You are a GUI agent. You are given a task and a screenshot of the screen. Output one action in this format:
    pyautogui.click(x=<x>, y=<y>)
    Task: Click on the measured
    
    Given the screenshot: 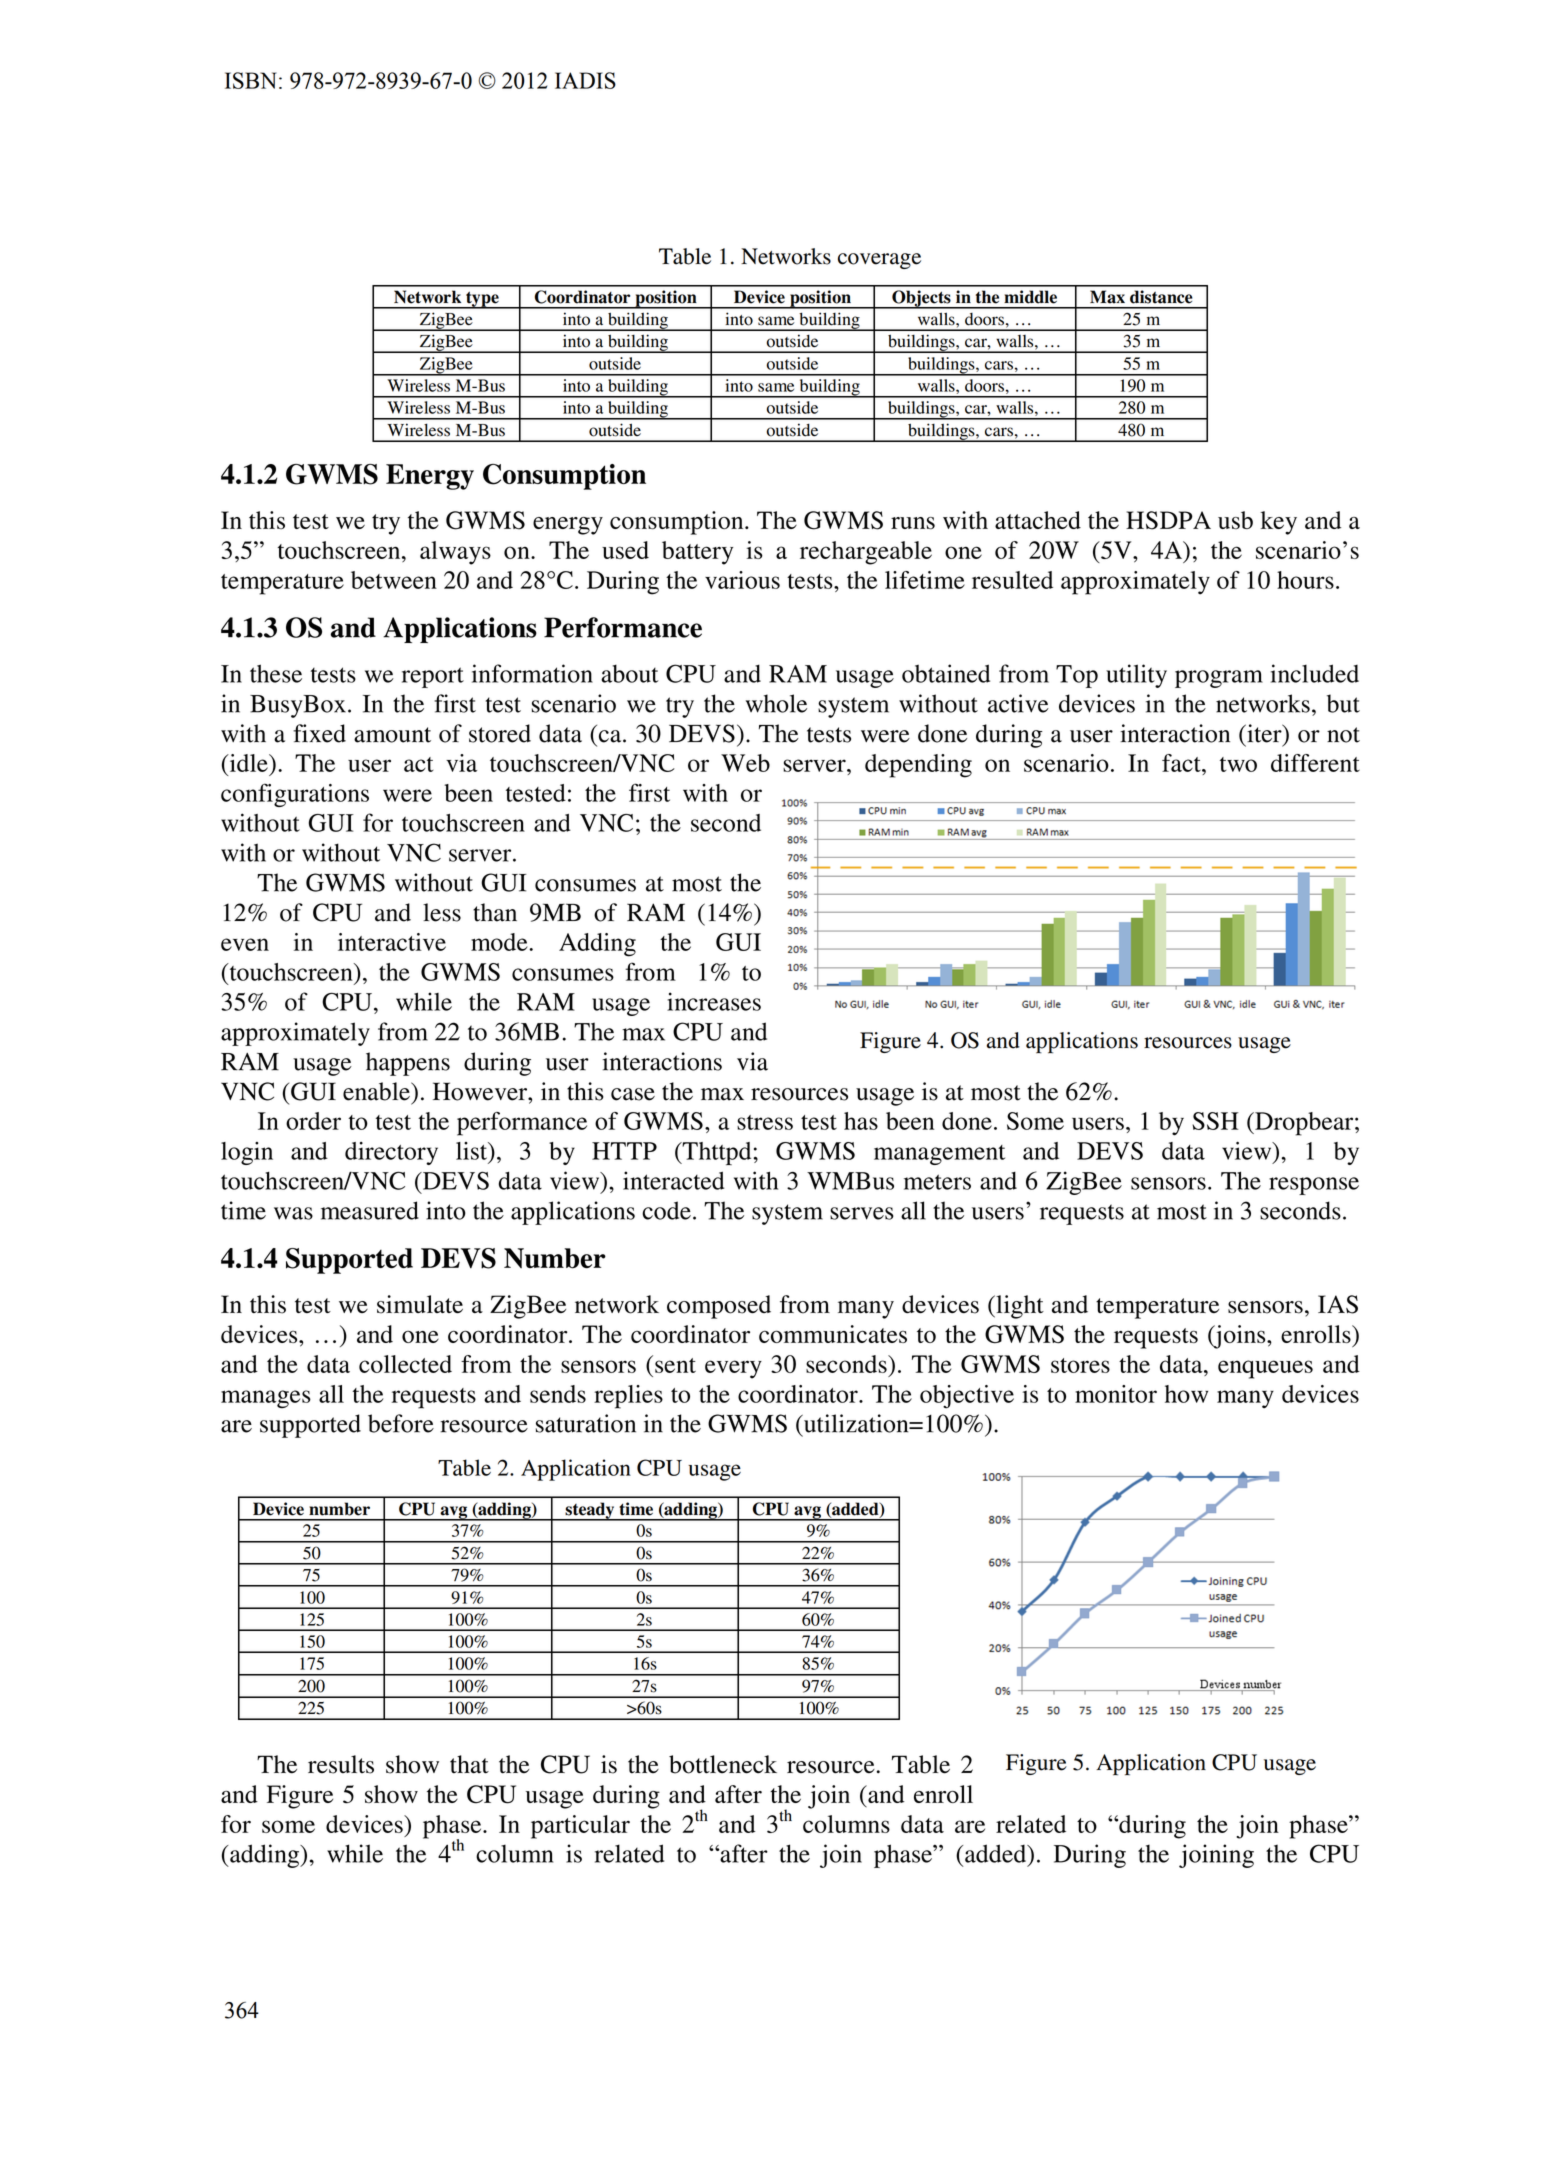 What is the action you would take?
    pyautogui.click(x=370, y=1210)
